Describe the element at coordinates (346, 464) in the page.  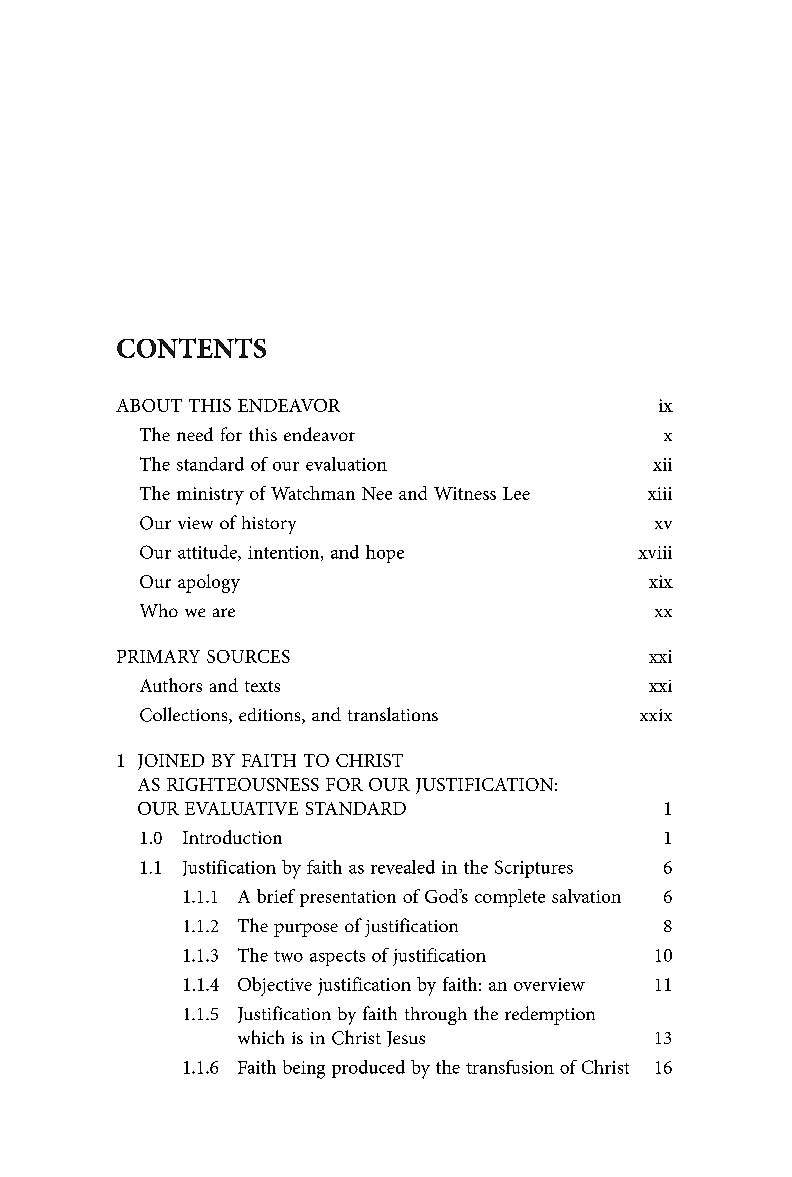
I see `evaluation` at that location.
